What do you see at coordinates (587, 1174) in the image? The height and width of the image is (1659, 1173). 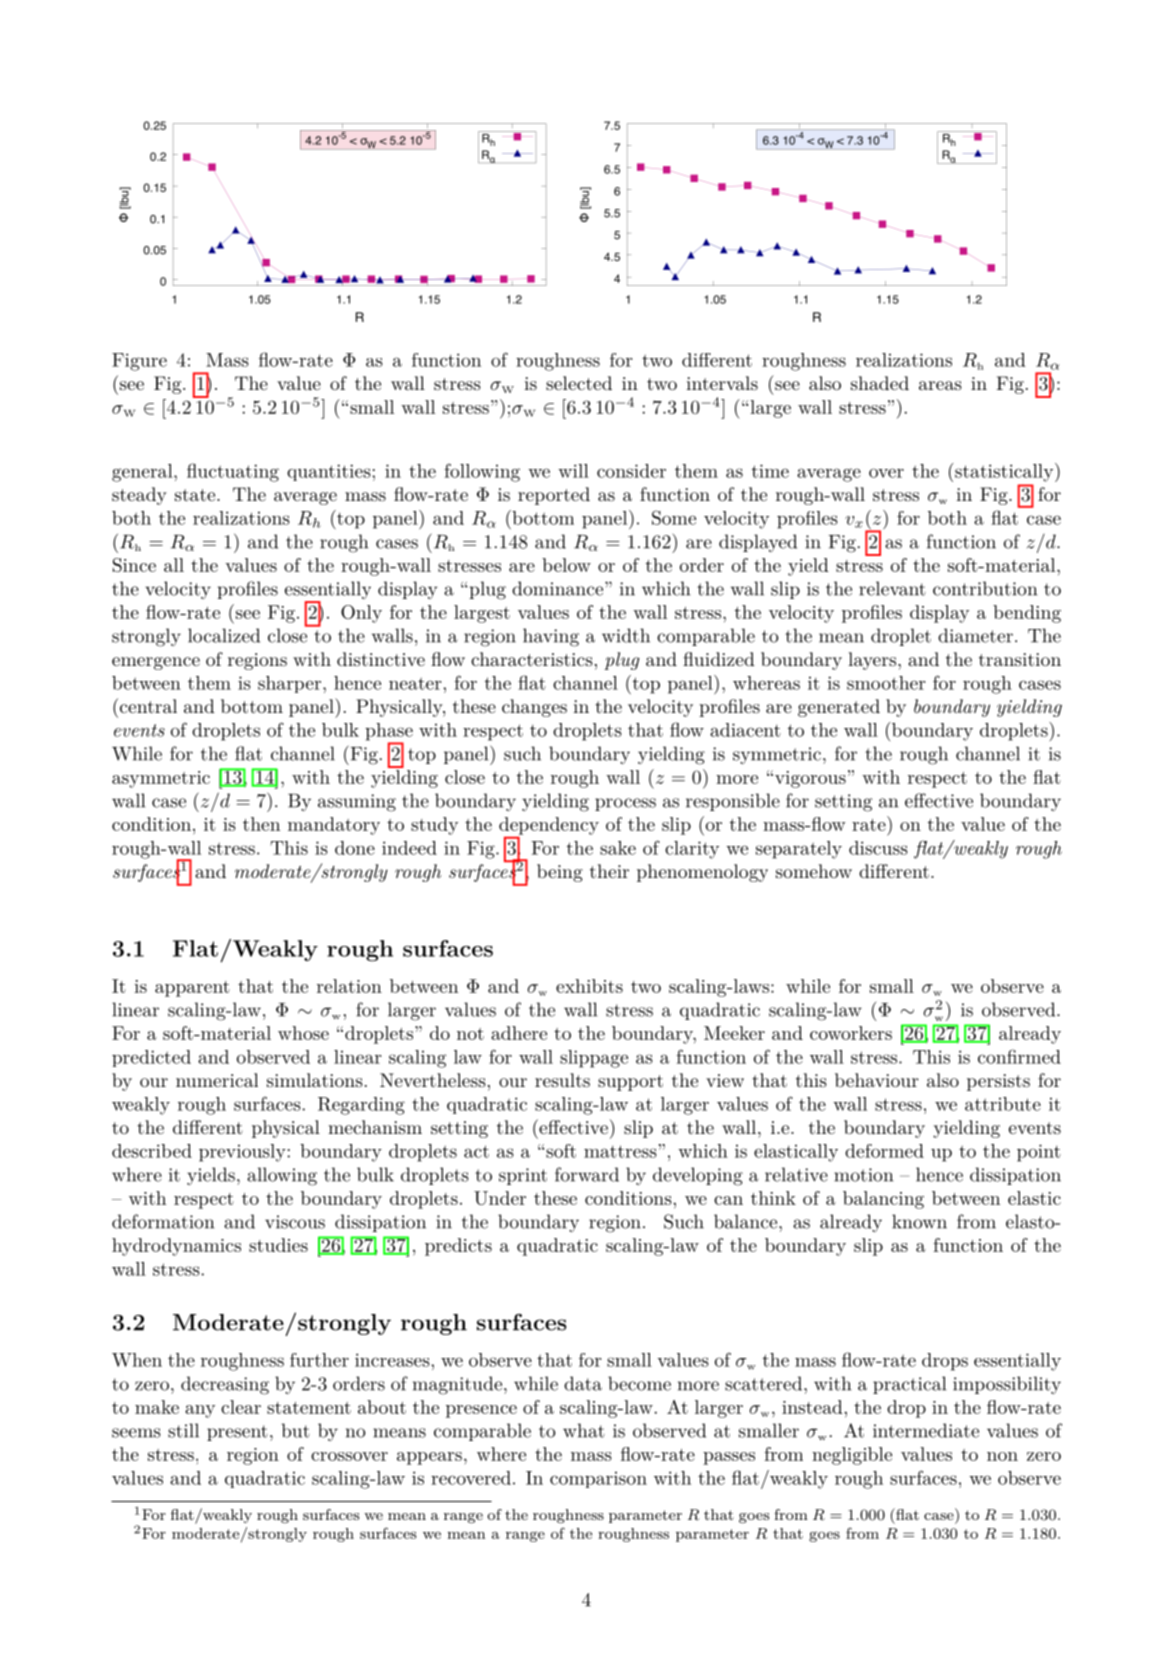 I see `forward` at bounding box center [587, 1174].
